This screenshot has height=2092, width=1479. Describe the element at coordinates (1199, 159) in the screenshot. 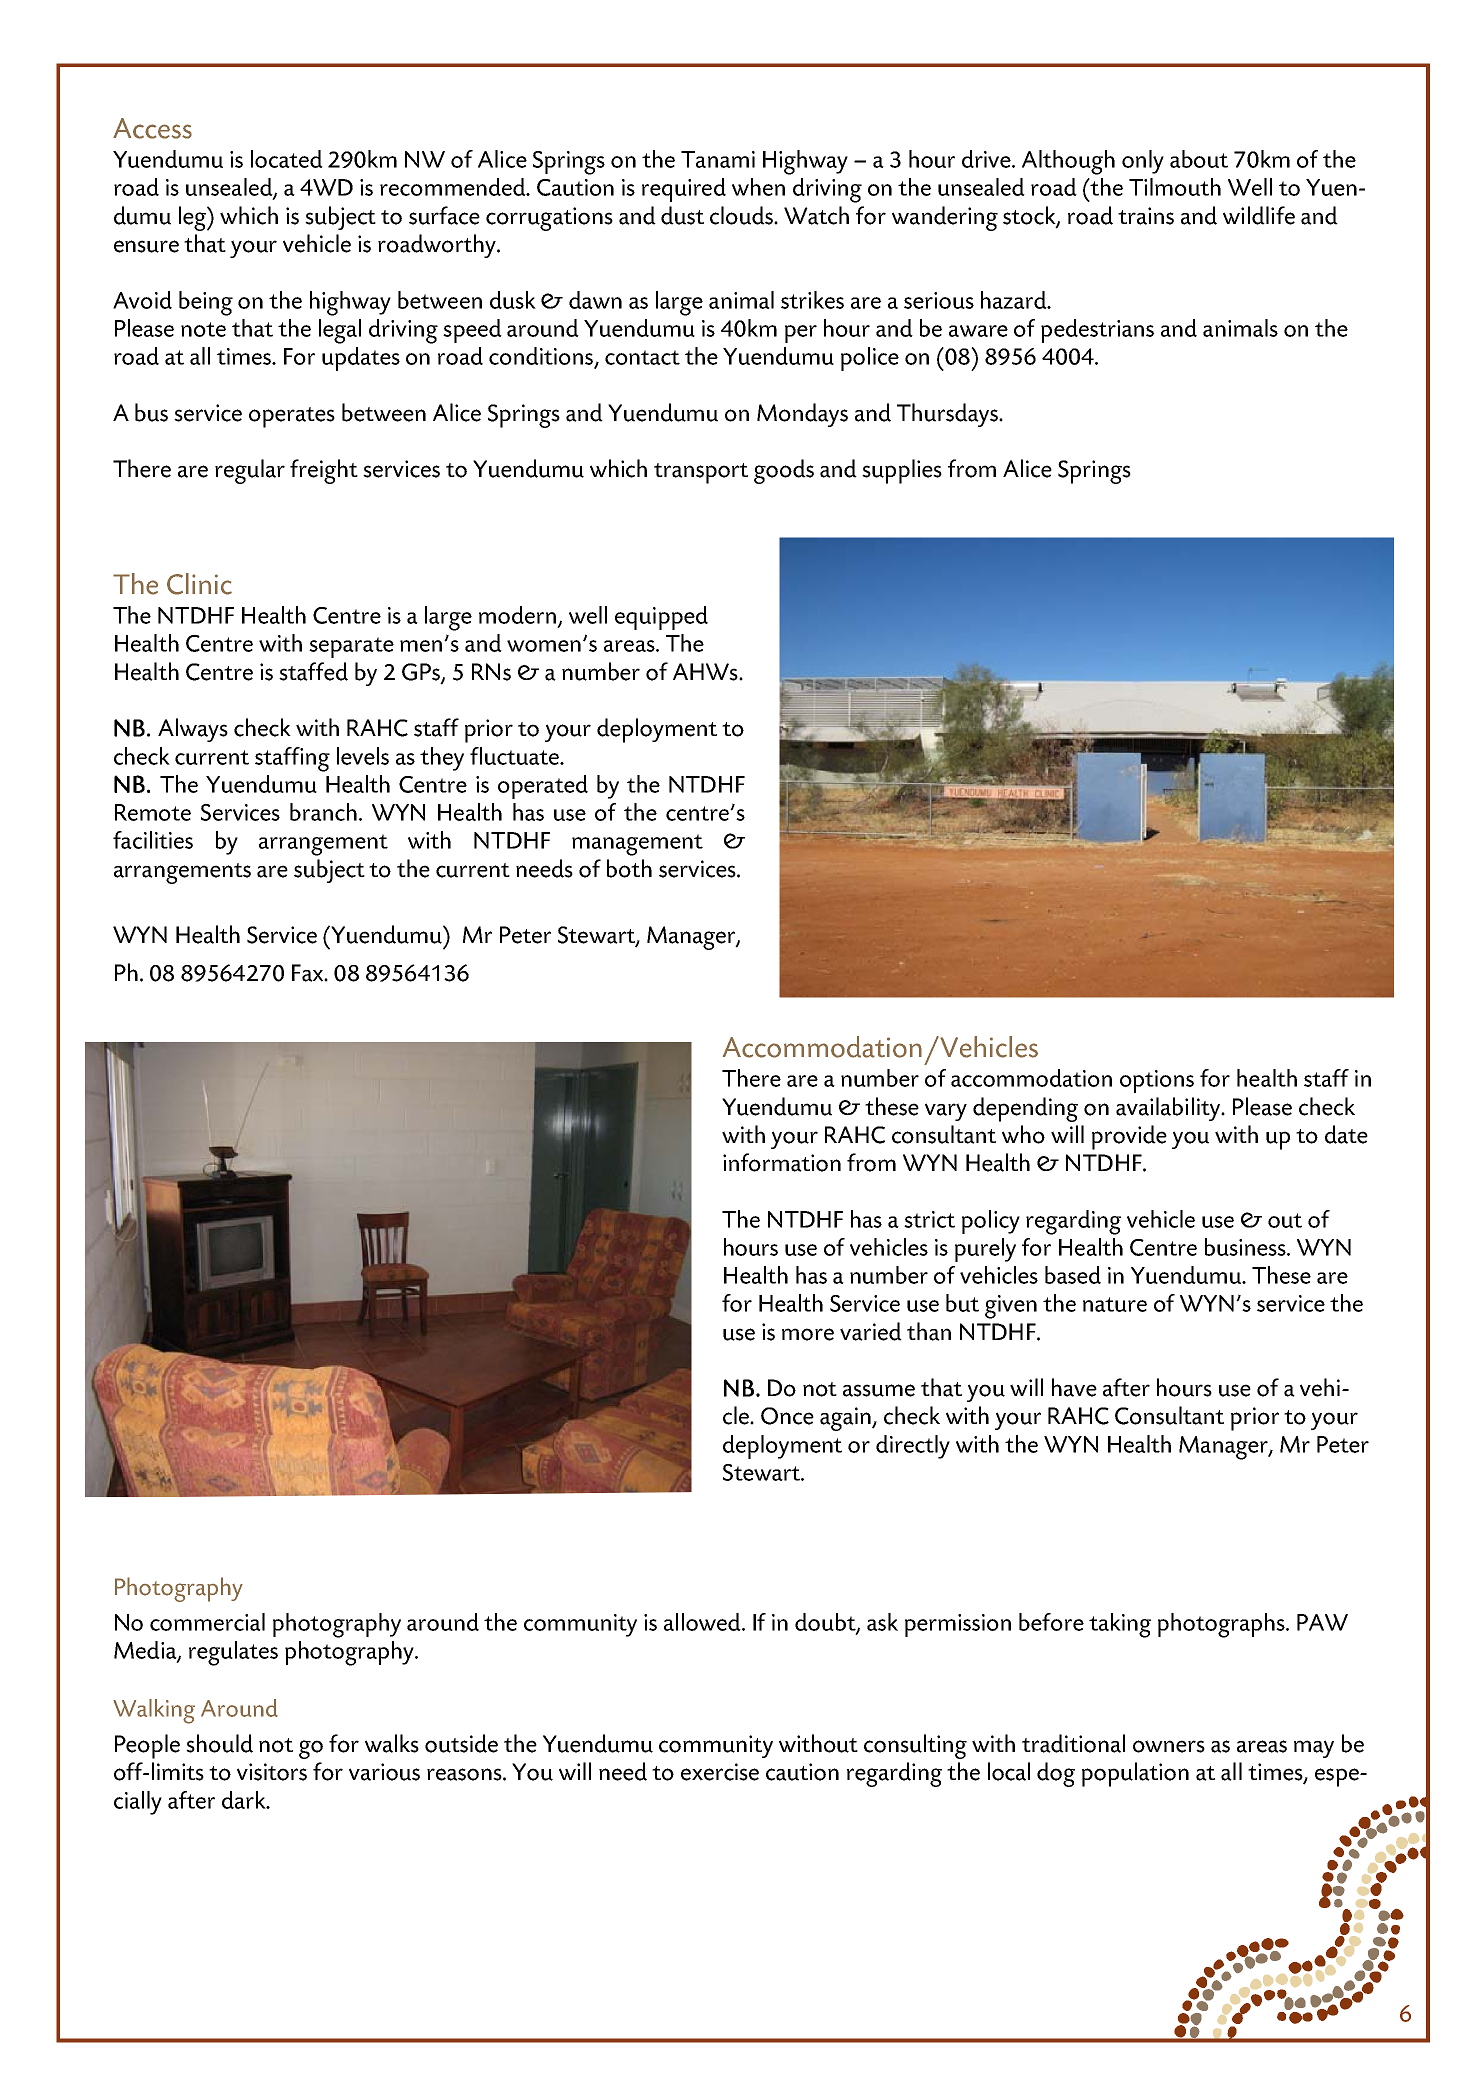

I see `about` at that location.
